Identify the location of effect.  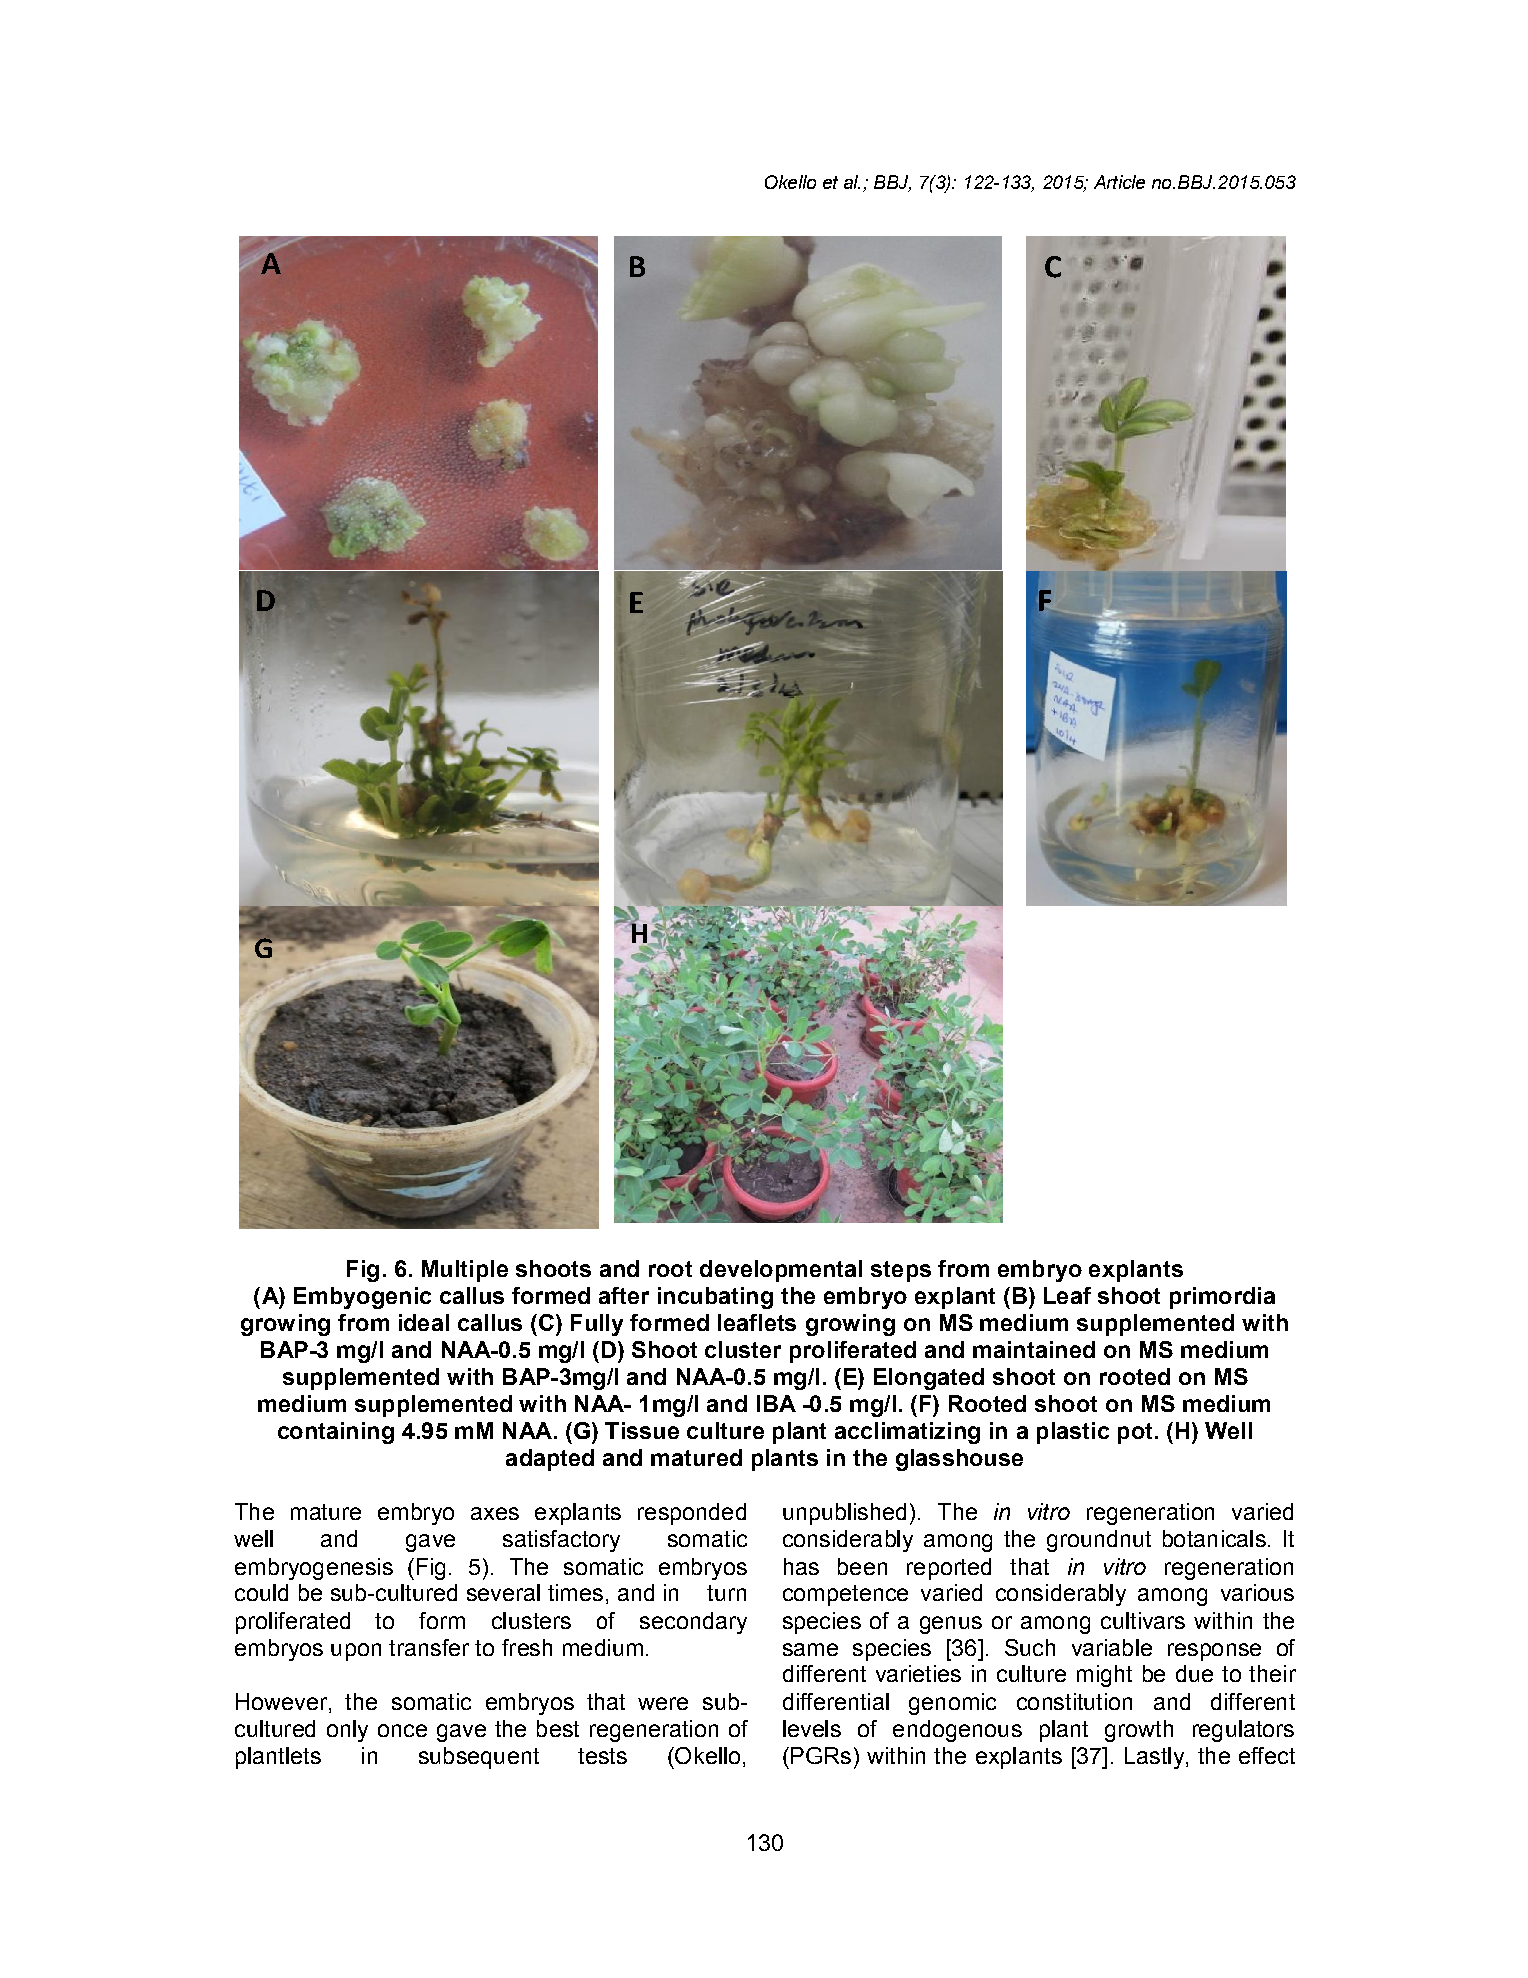
(1267, 1755).
